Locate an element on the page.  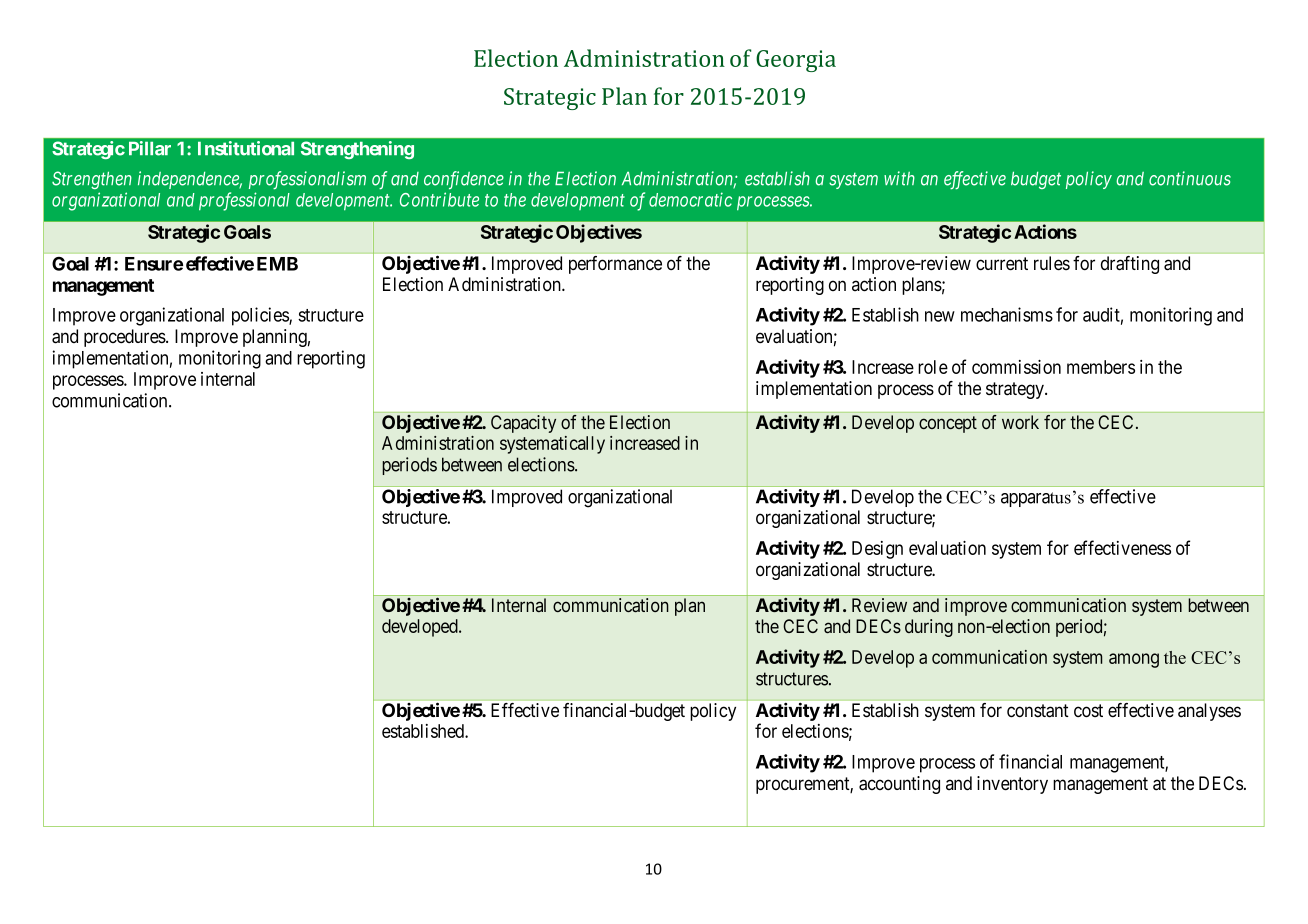
continuous is located at coordinates (1190, 178).
